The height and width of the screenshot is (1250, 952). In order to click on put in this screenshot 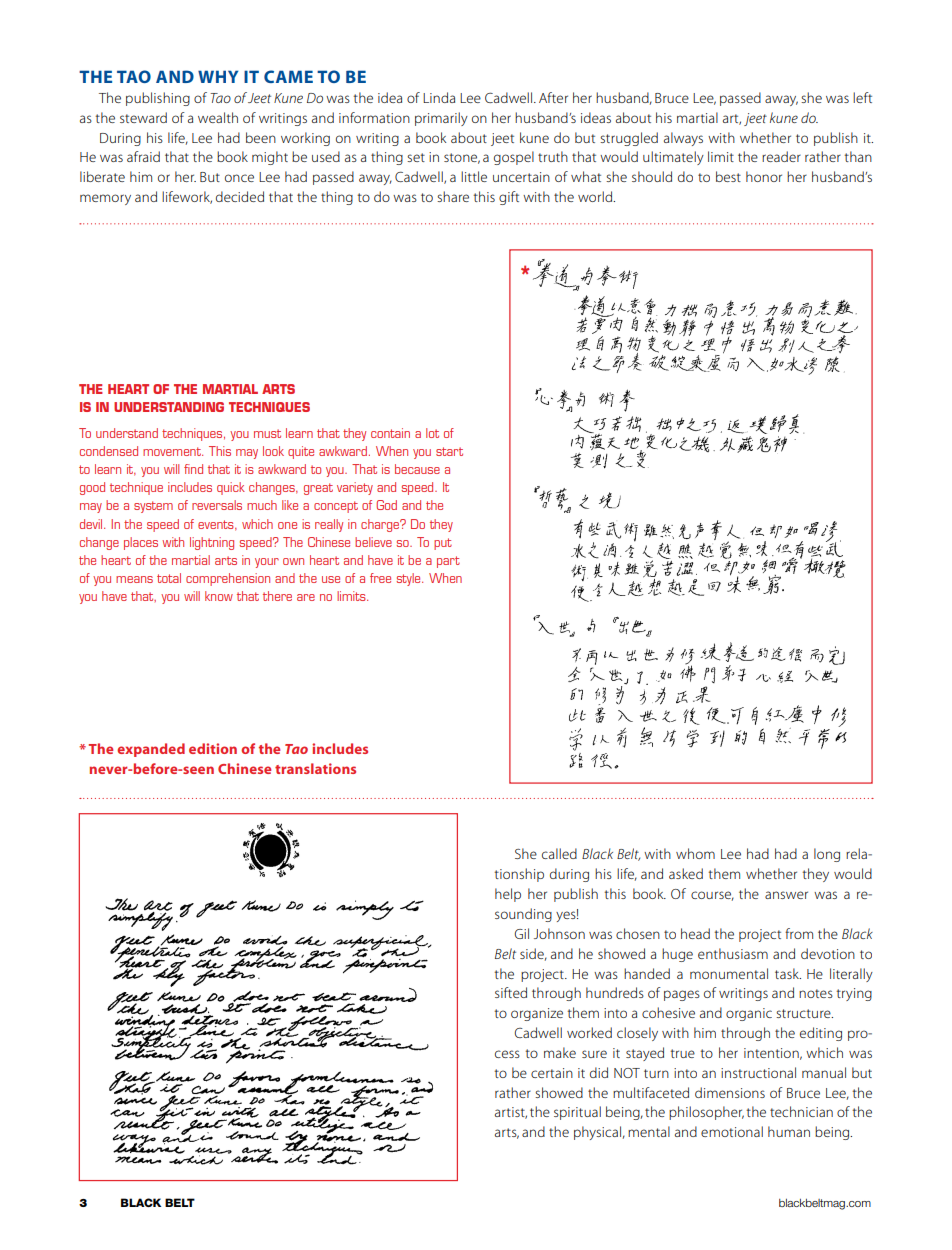, I will do `click(443, 544)`.
